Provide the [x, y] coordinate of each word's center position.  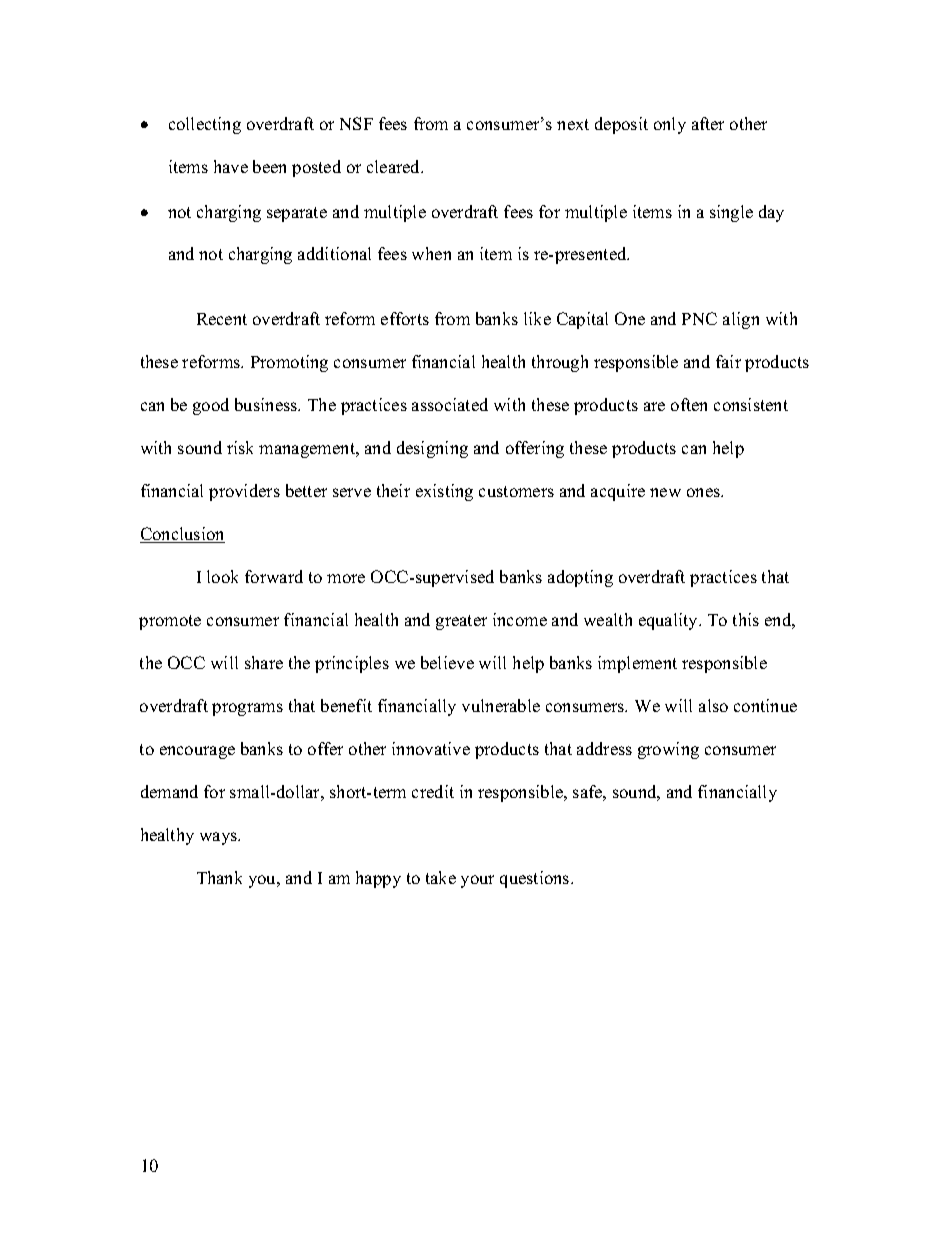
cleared [395, 166]
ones [704, 492]
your [477, 881]
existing [444, 492]
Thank [219, 877]
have [231, 166]
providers [244, 492]
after [708, 123]
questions [536, 879]
